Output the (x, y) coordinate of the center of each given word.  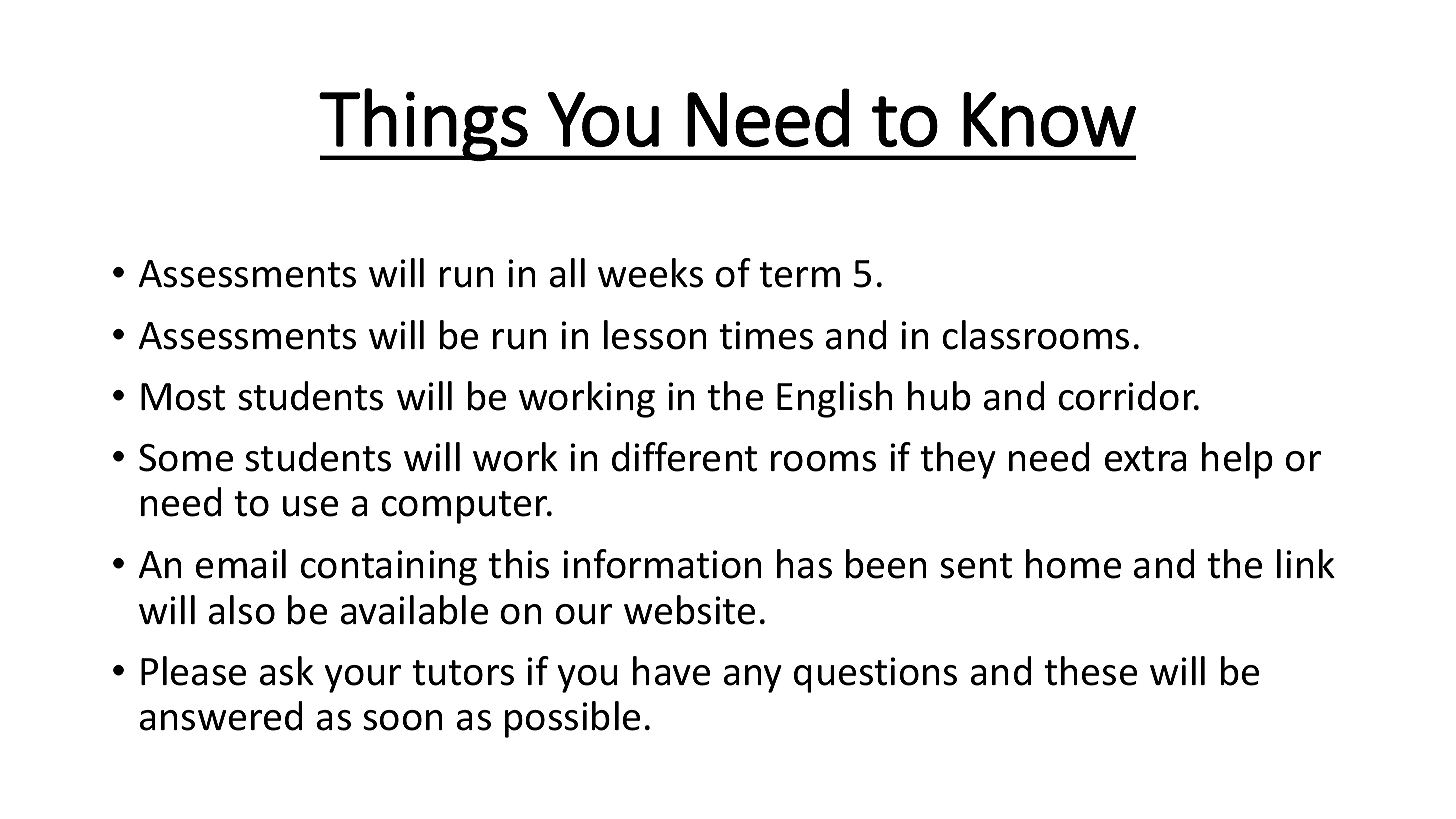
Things (424, 124)
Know (1049, 119)
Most (183, 397)
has (804, 564)
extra (1146, 459)
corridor (1128, 396)
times (766, 335)
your (363, 679)
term (799, 275)
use (310, 506)
